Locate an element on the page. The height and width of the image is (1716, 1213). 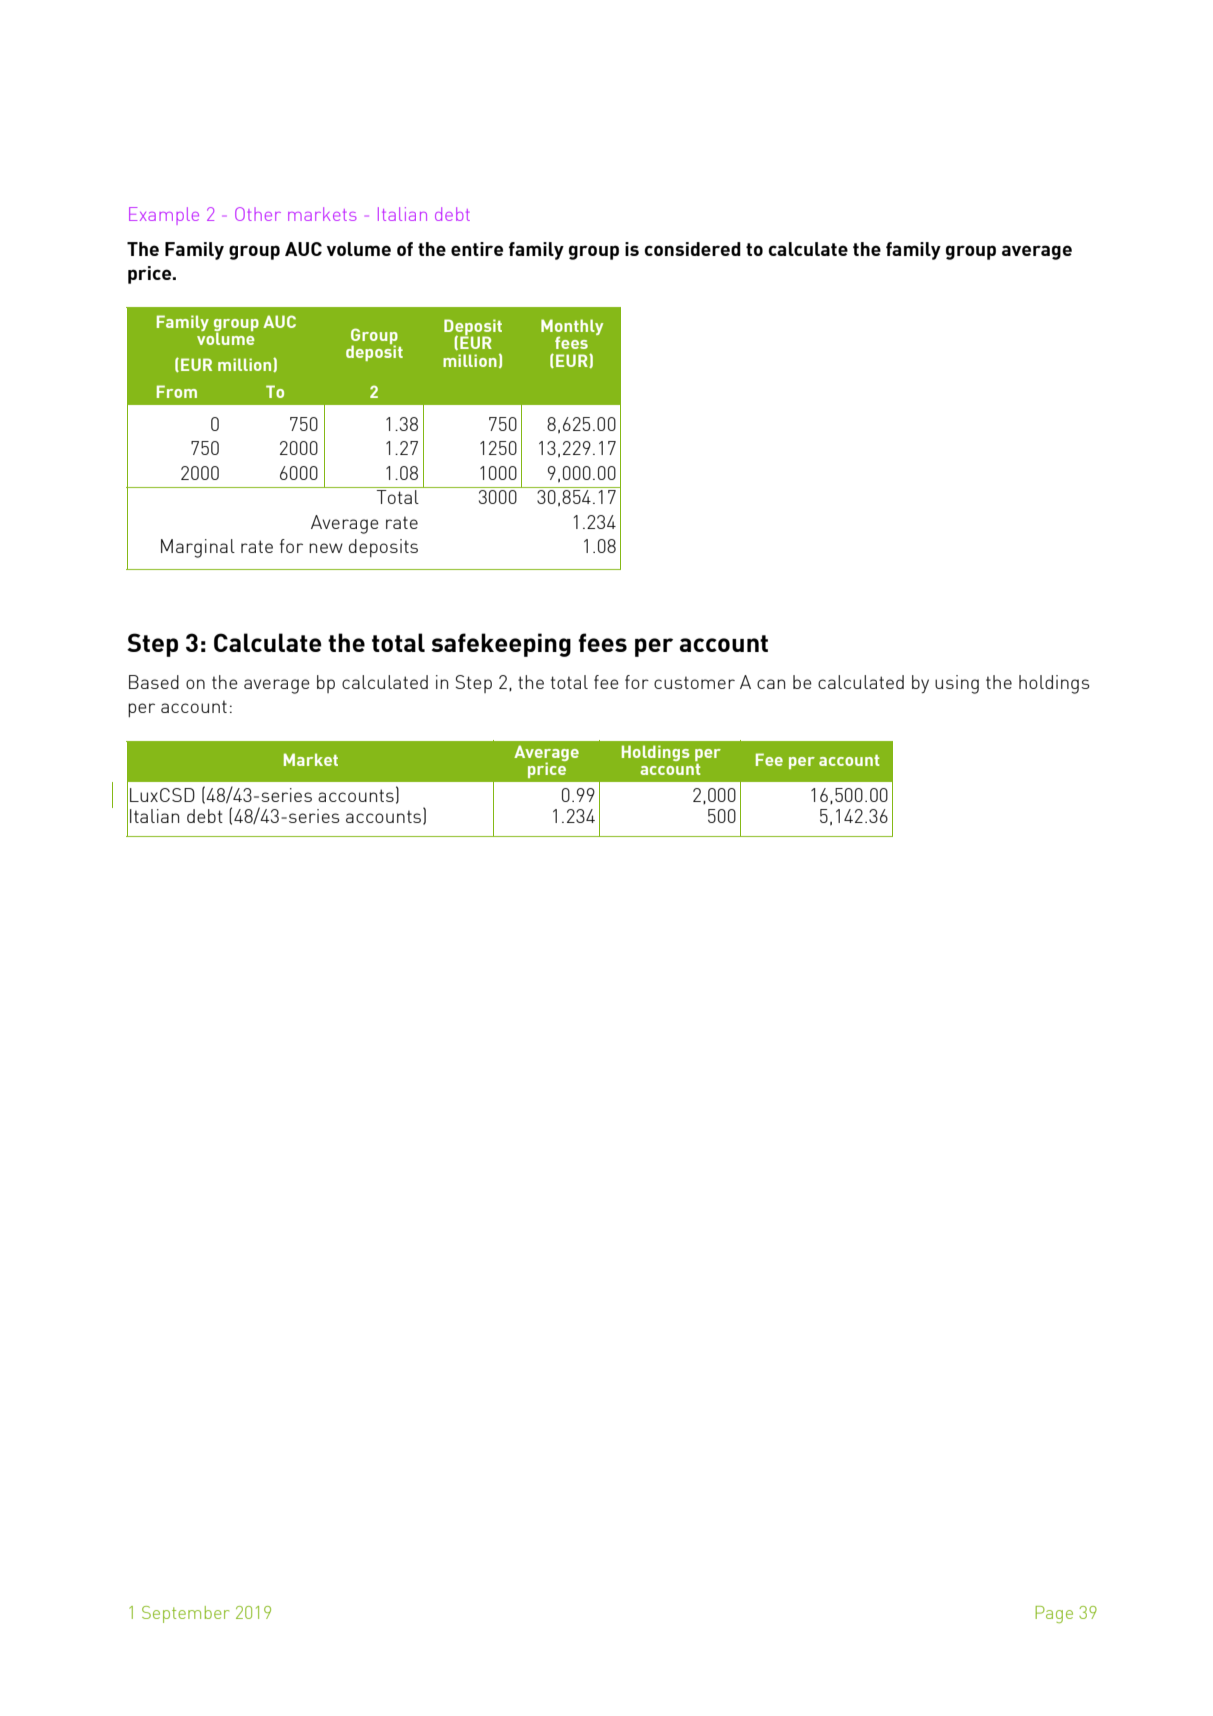
Monthly is located at coordinates (572, 328).
